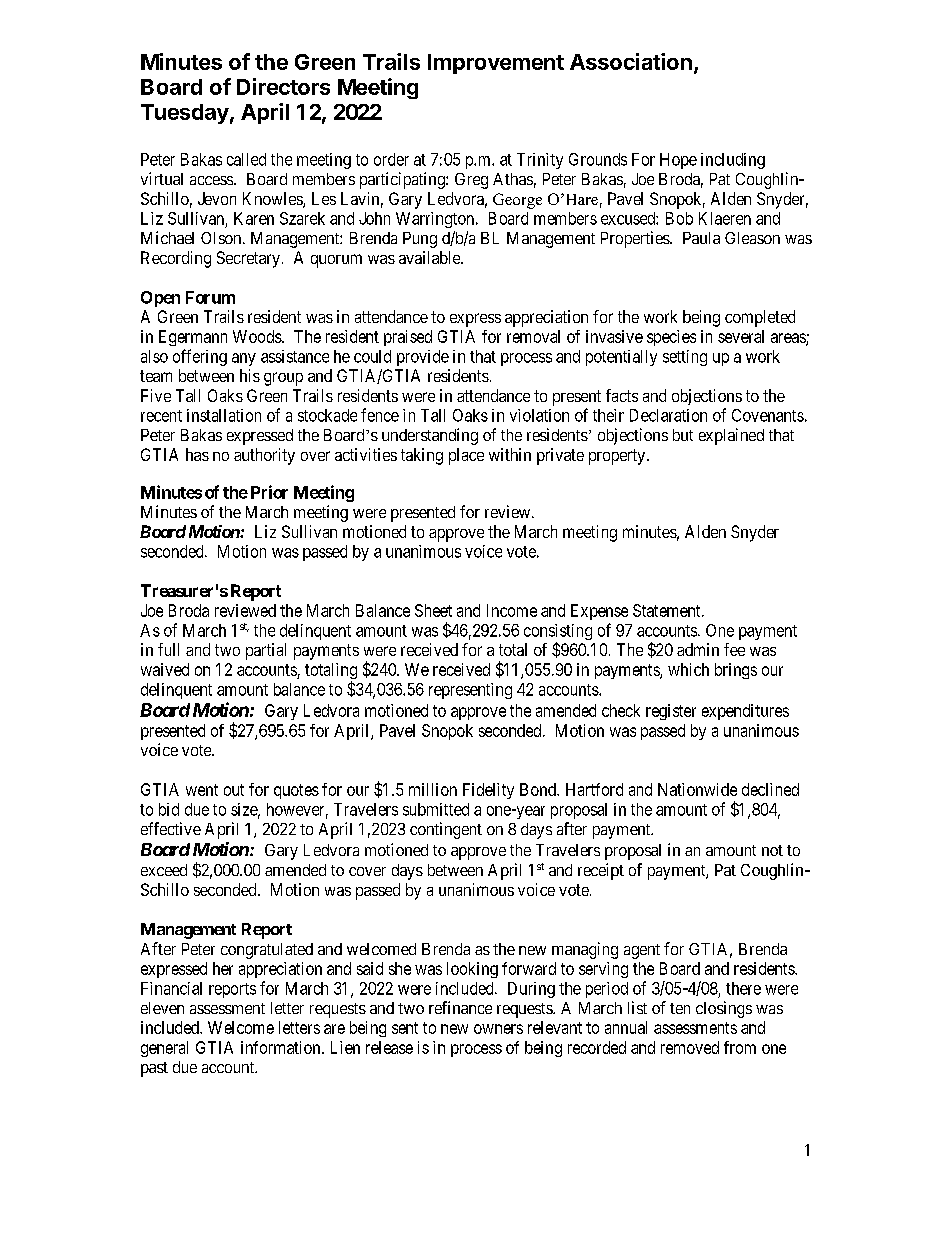 The image size is (952, 1233). What do you see at coordinates (741, 336) in the screenshot?
I see `several` at bounding box center [741, 336].
